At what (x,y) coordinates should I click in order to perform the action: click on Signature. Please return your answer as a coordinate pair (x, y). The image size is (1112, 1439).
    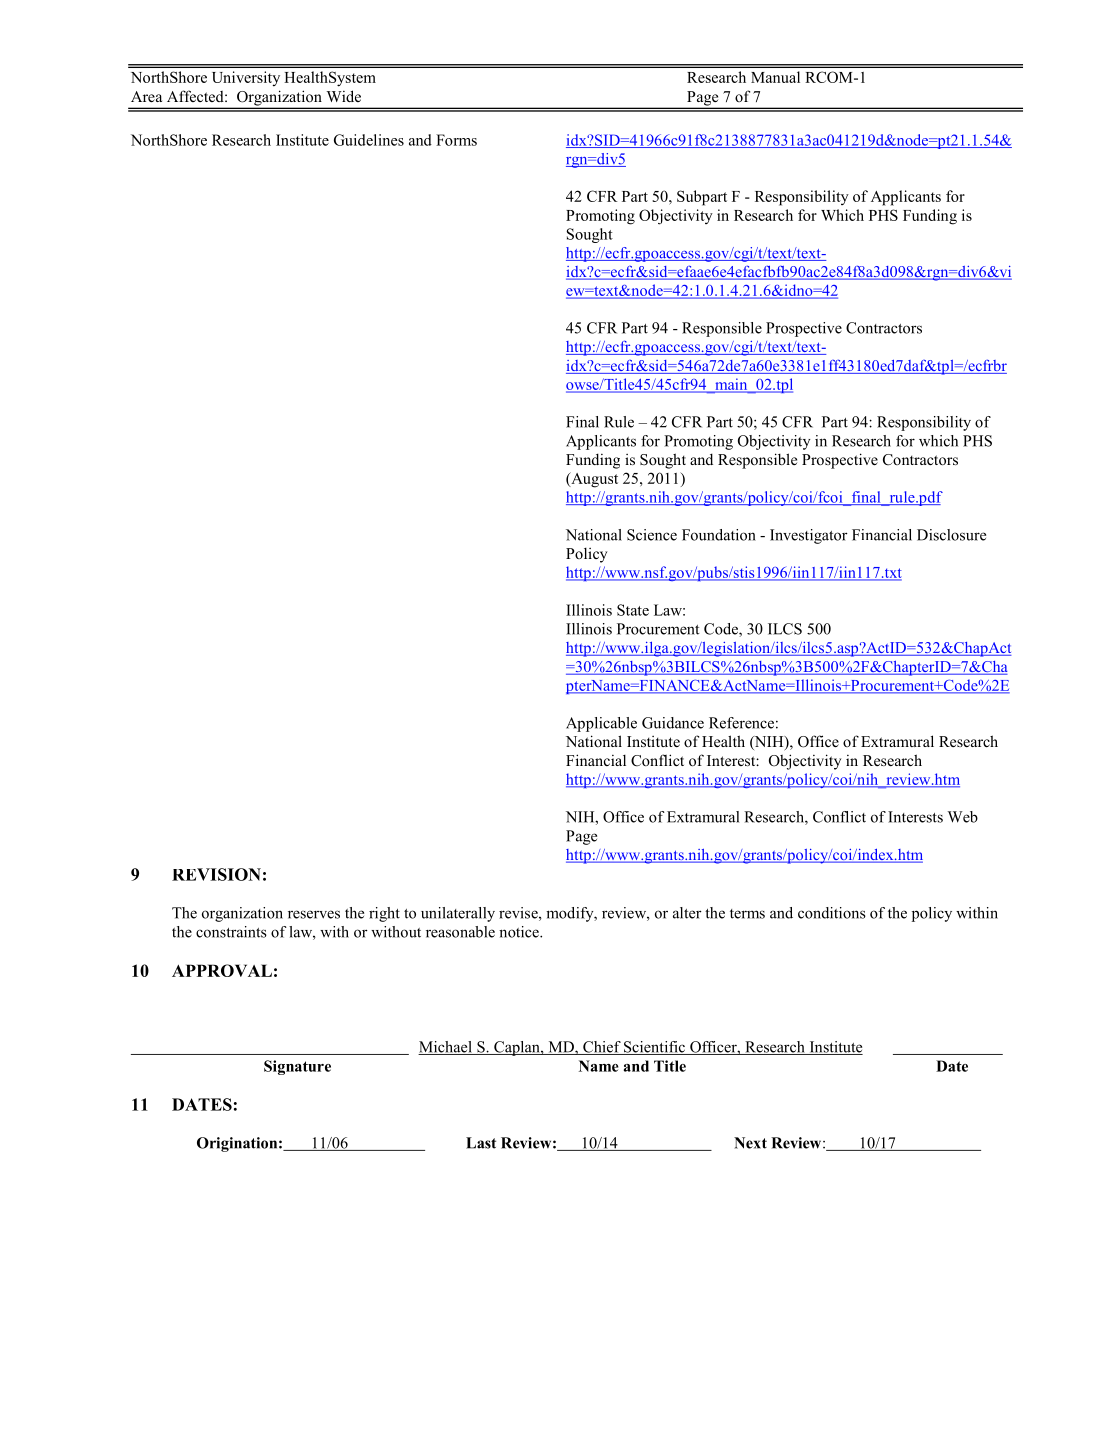
    Looking at the image, I should click on (297, 1067).
